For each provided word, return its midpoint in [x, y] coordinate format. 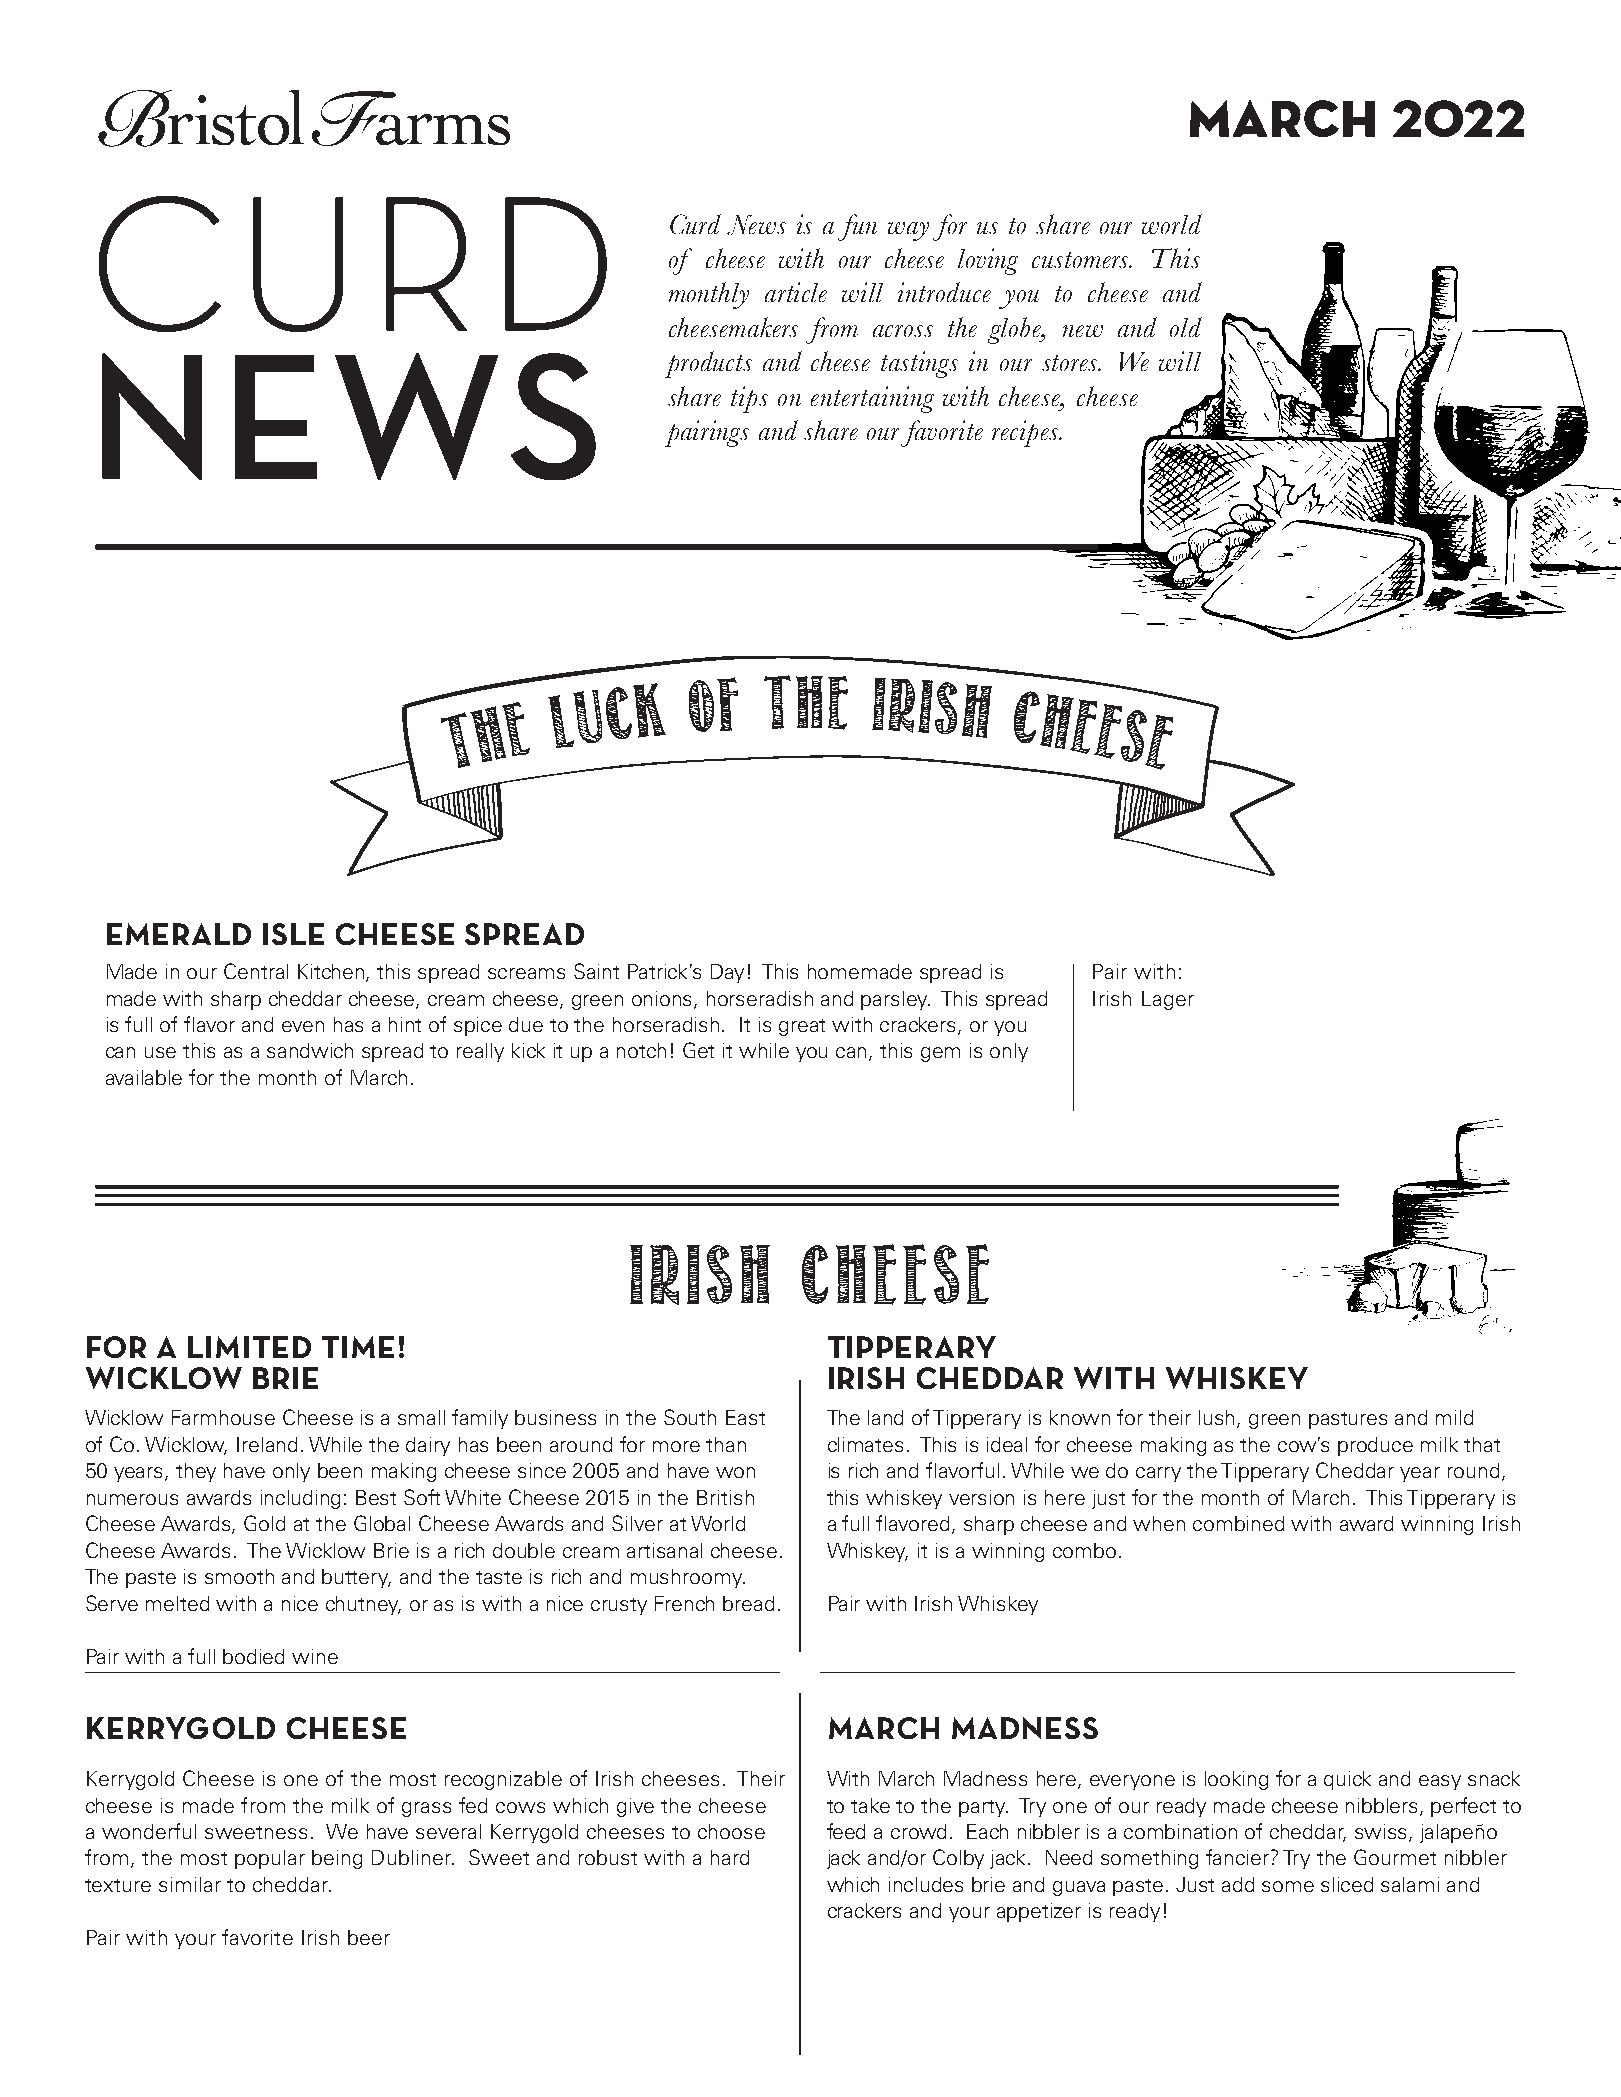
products [708, 364]
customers [1082, 260]
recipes [1026, 433]
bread [748, 1603]
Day [727, 973]
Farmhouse [223, 1417]
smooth [239, 1576]
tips [749, 399]
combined [1238, 1523]
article [796, 292]
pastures [1348, 1420]
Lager [1168, 1000]
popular [270, 1859]
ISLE [293, 934]
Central [256, 971]
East [745, 1417]
